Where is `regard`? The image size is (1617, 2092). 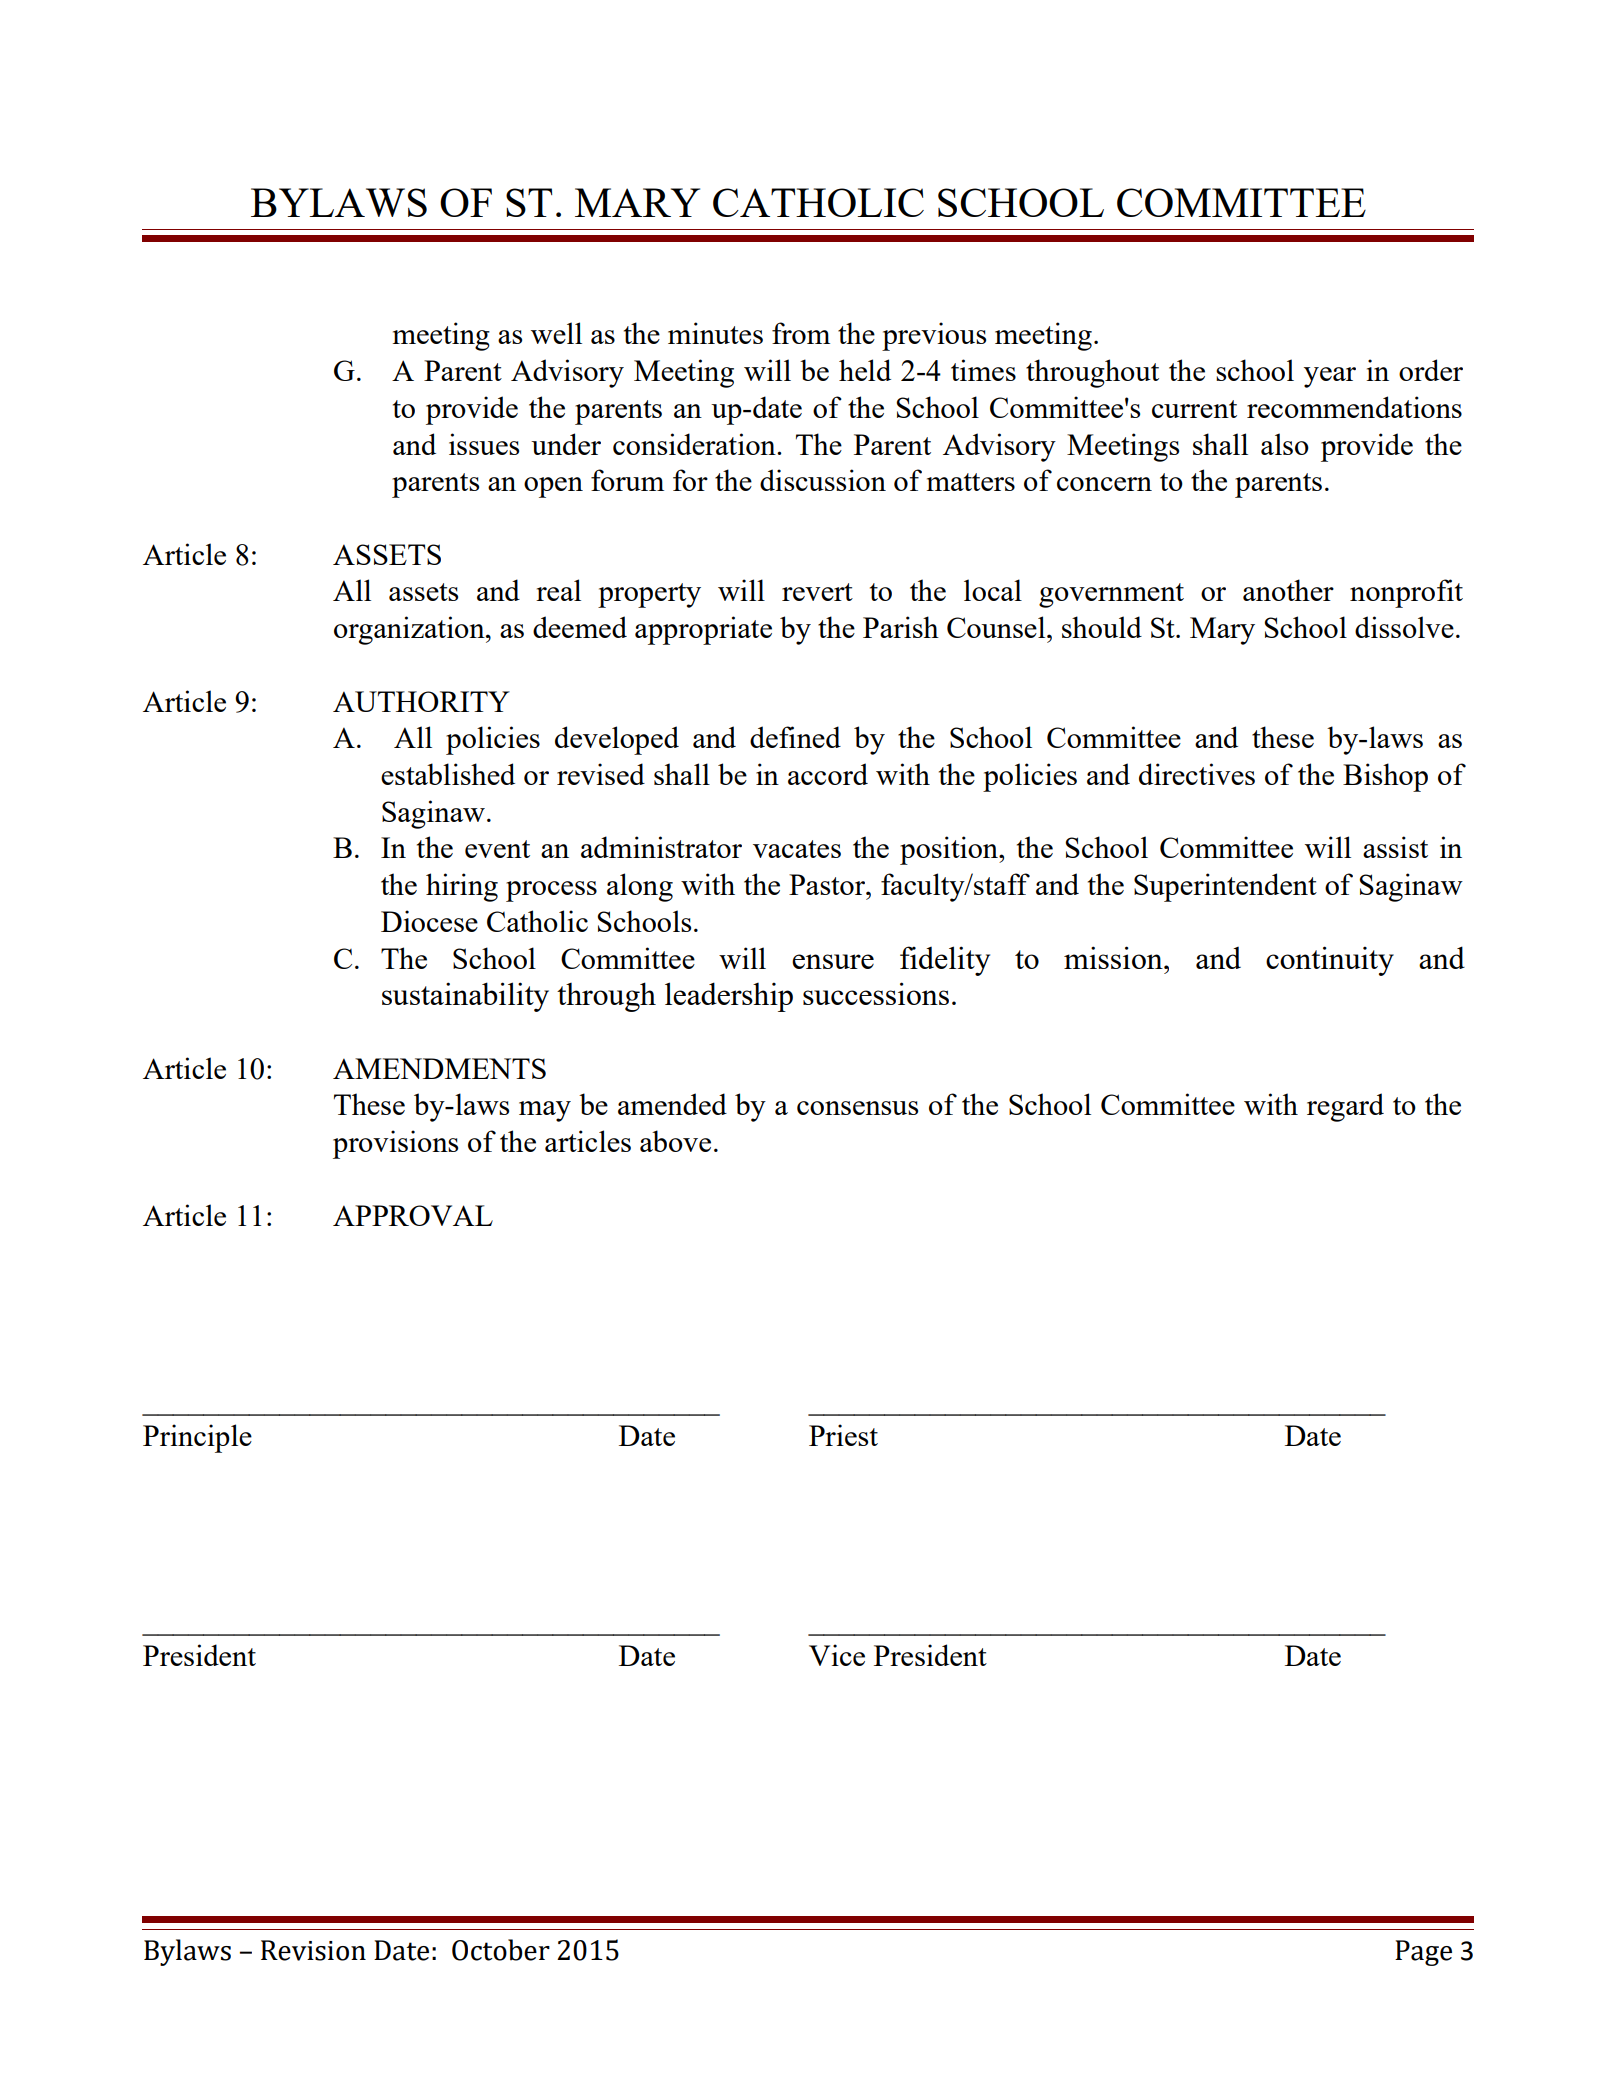 regard is located at coordinates (1345, 1107).
